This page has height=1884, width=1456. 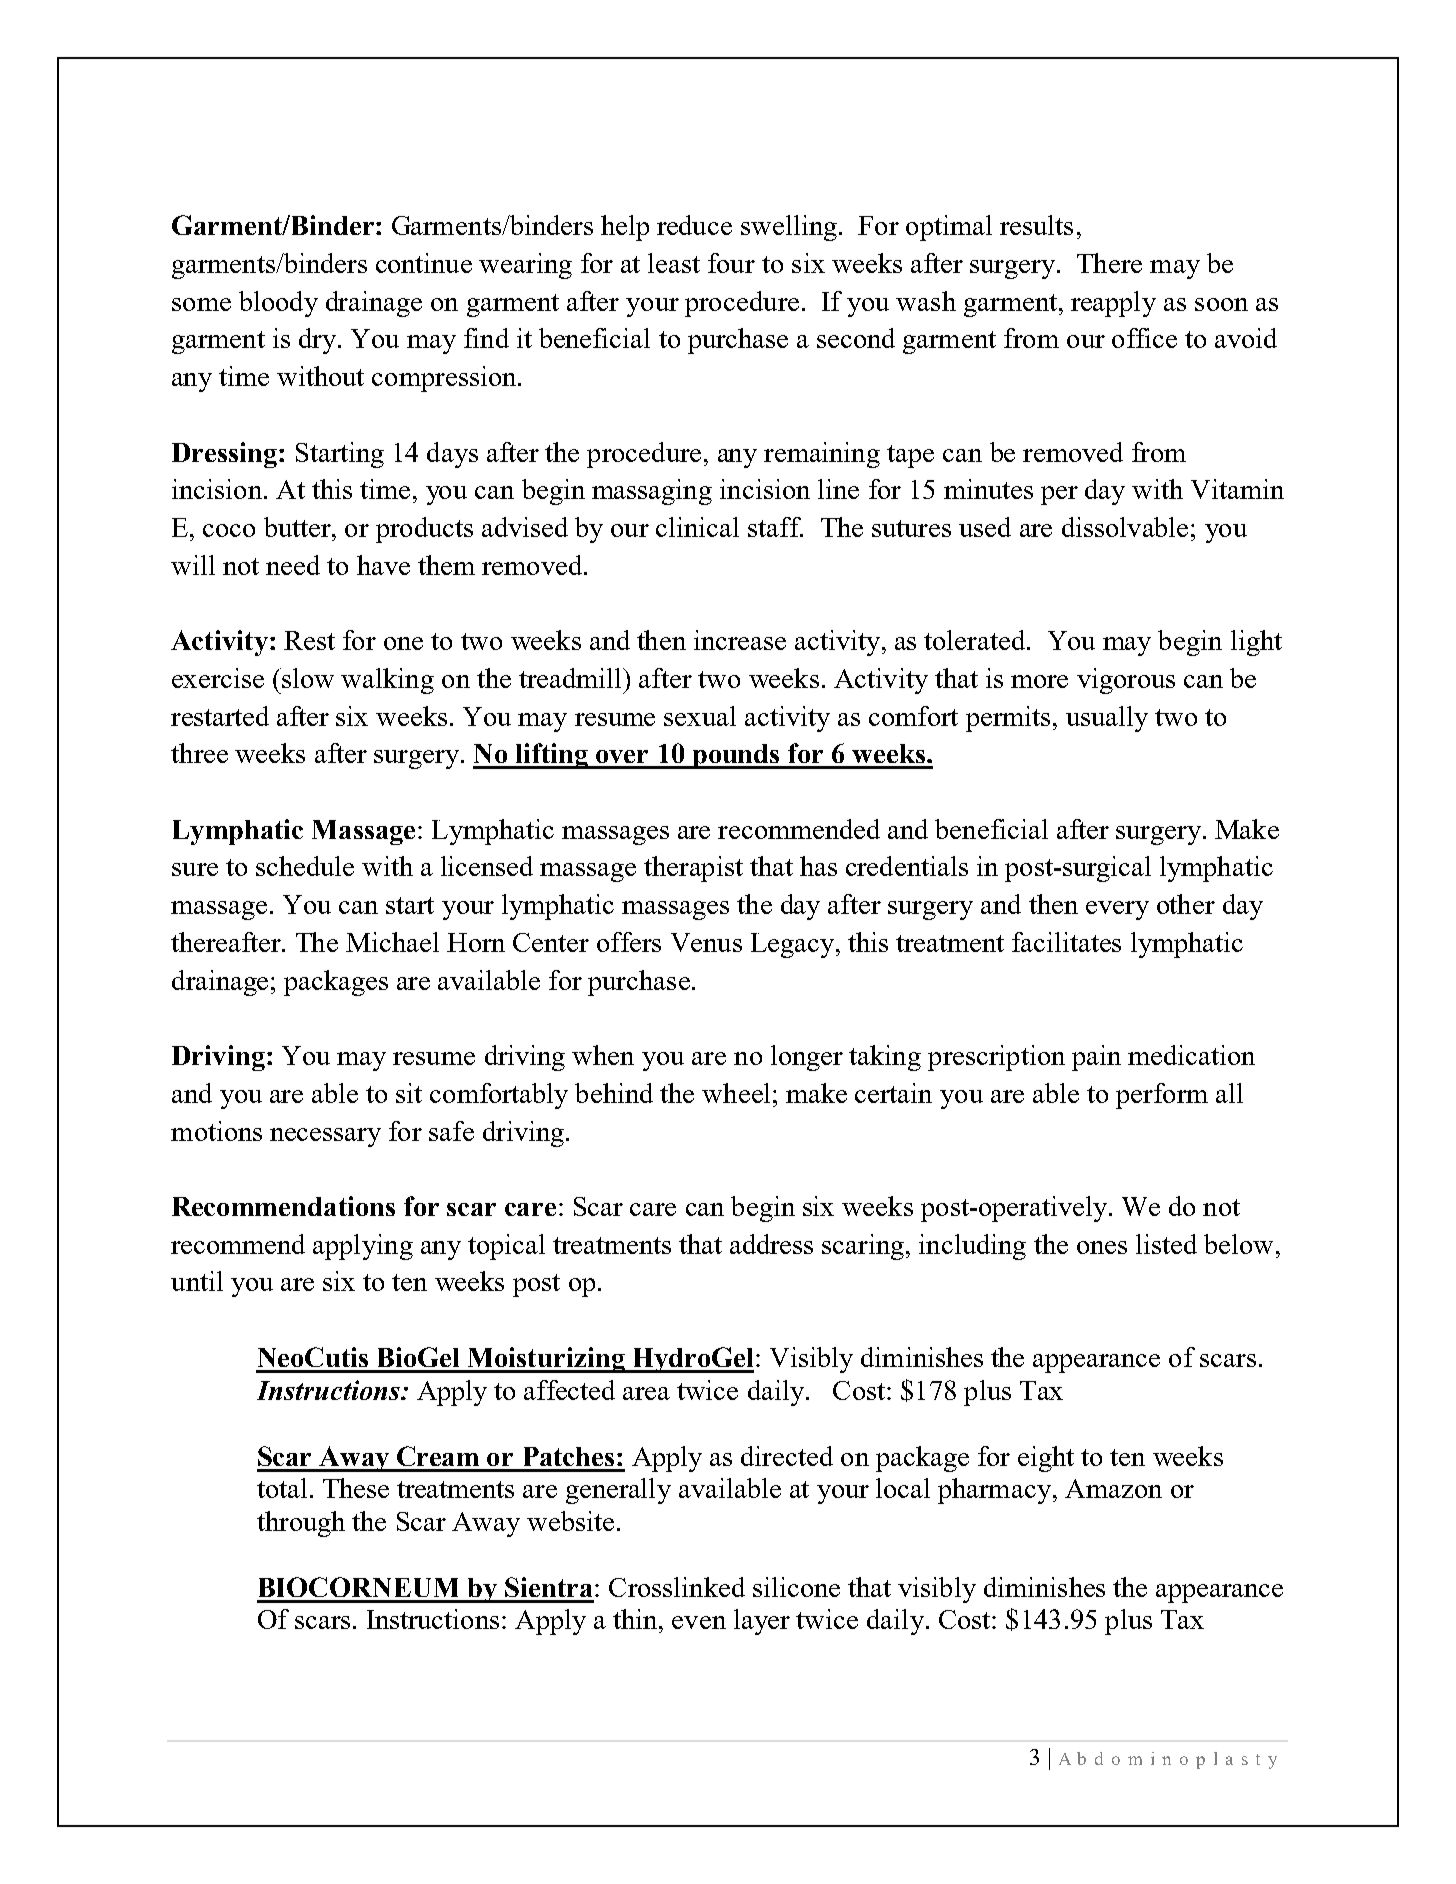 What do you see at coordinates (301, 1524) in the page?
I see `through` at bounding box center [301, 1524].
